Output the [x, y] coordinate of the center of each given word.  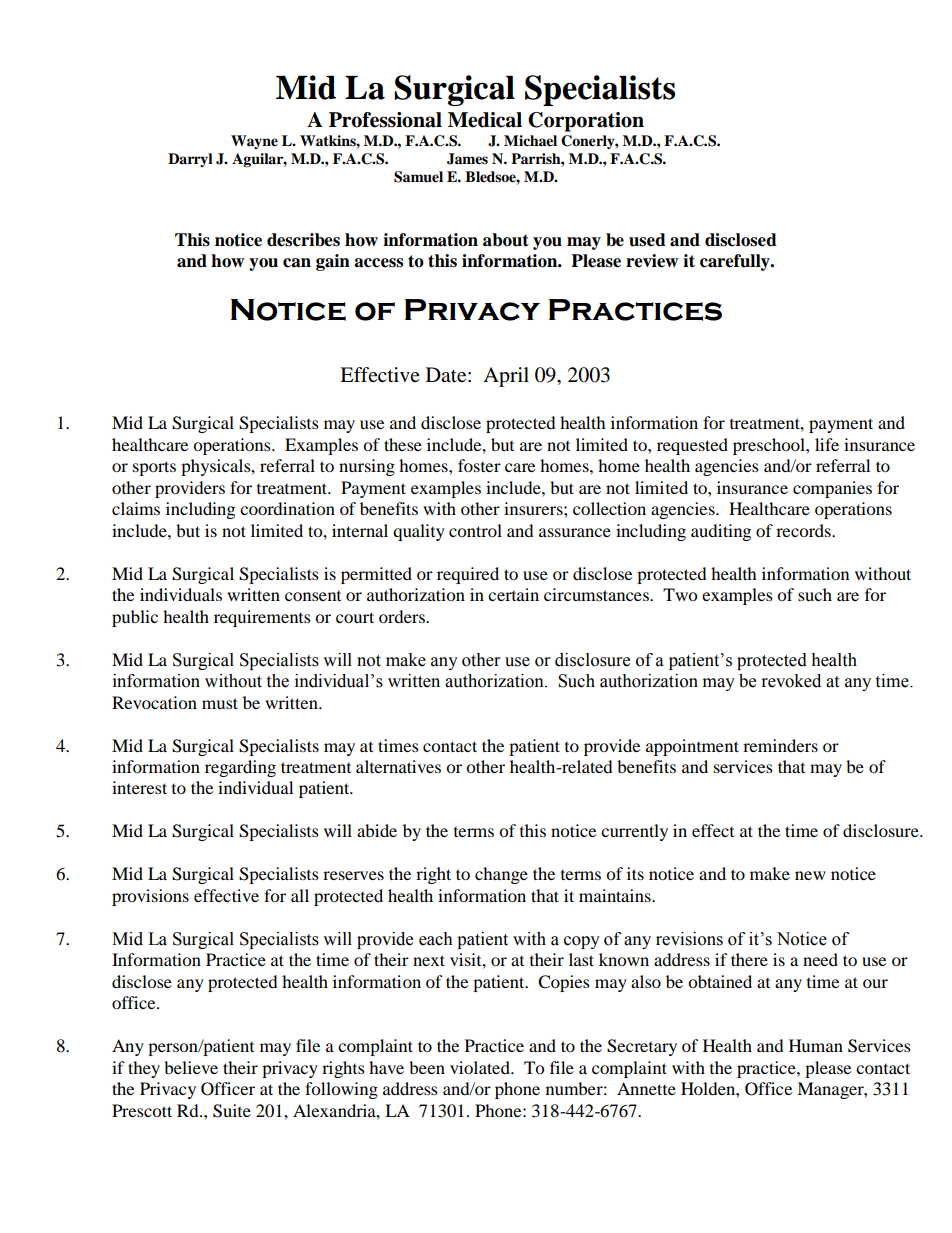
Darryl [190, 160]
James [467, 159]
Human [816, 1045]
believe [191, 1067]
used [647, 240]
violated [481, 1067]
